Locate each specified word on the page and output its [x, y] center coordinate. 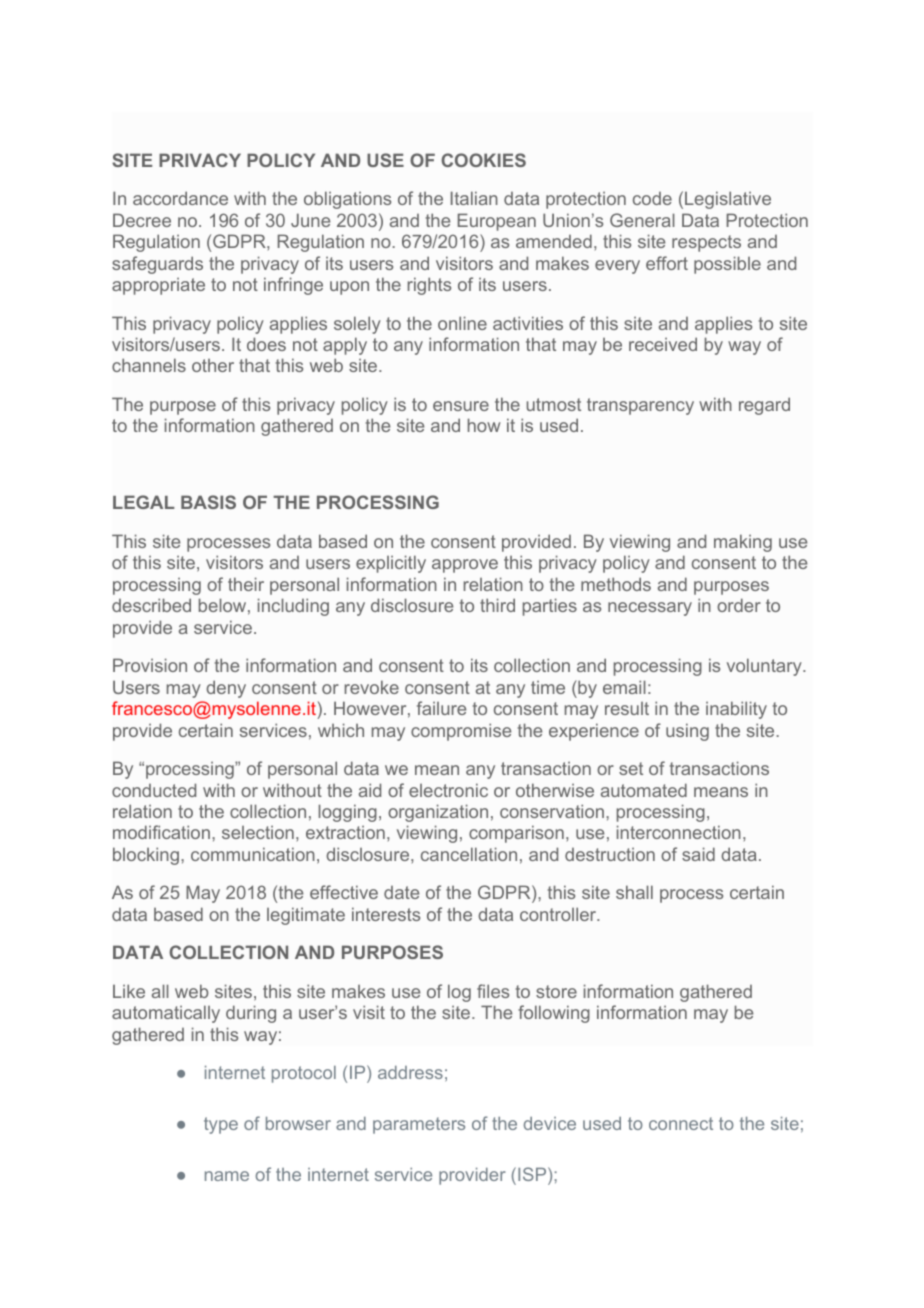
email [624, 687]
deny [226, 689]
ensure [461, 406]
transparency [640, 406]
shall [634, 892]
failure [441, 708]
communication [253, 854]
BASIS [208, 502]
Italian [474, 198]
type [221, 1125]
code [652, 198]
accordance [180, 198]
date [401, 892]
